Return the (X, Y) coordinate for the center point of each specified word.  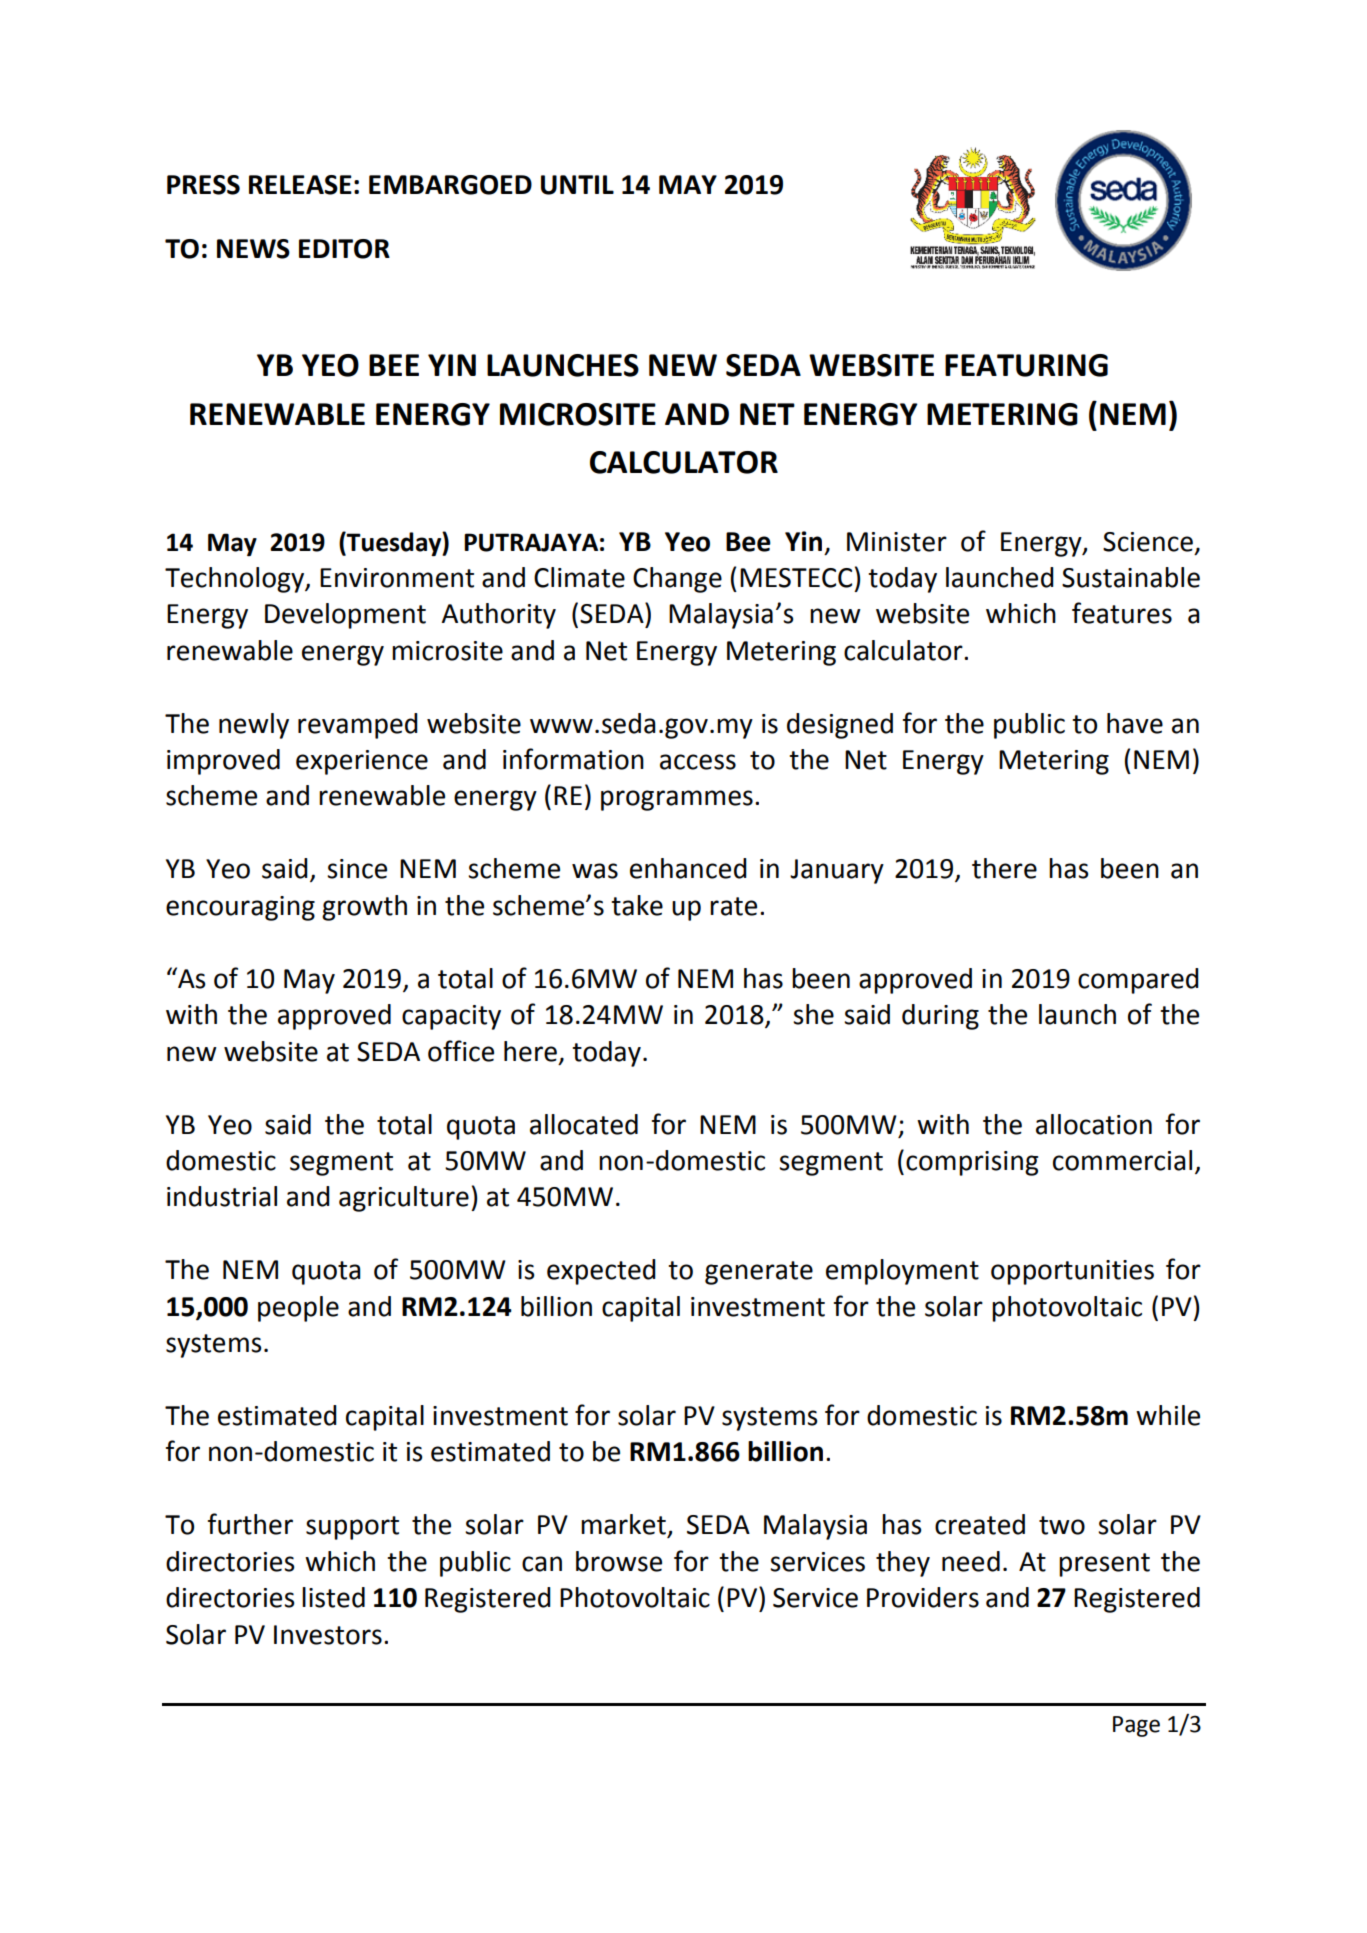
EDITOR (344, 249)
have (1135, 723)
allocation (1094, 1124)
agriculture (404, 1199)
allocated (584, 1124)
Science (1148, 542)
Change (677, 580)
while (1168, 1415)
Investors (328, 1635)
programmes (677, 800)
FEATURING (1026, 365)
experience (362, 762)
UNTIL (577, 185)
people (298, 1309)
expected (601, 1272)
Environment (397, 578)
